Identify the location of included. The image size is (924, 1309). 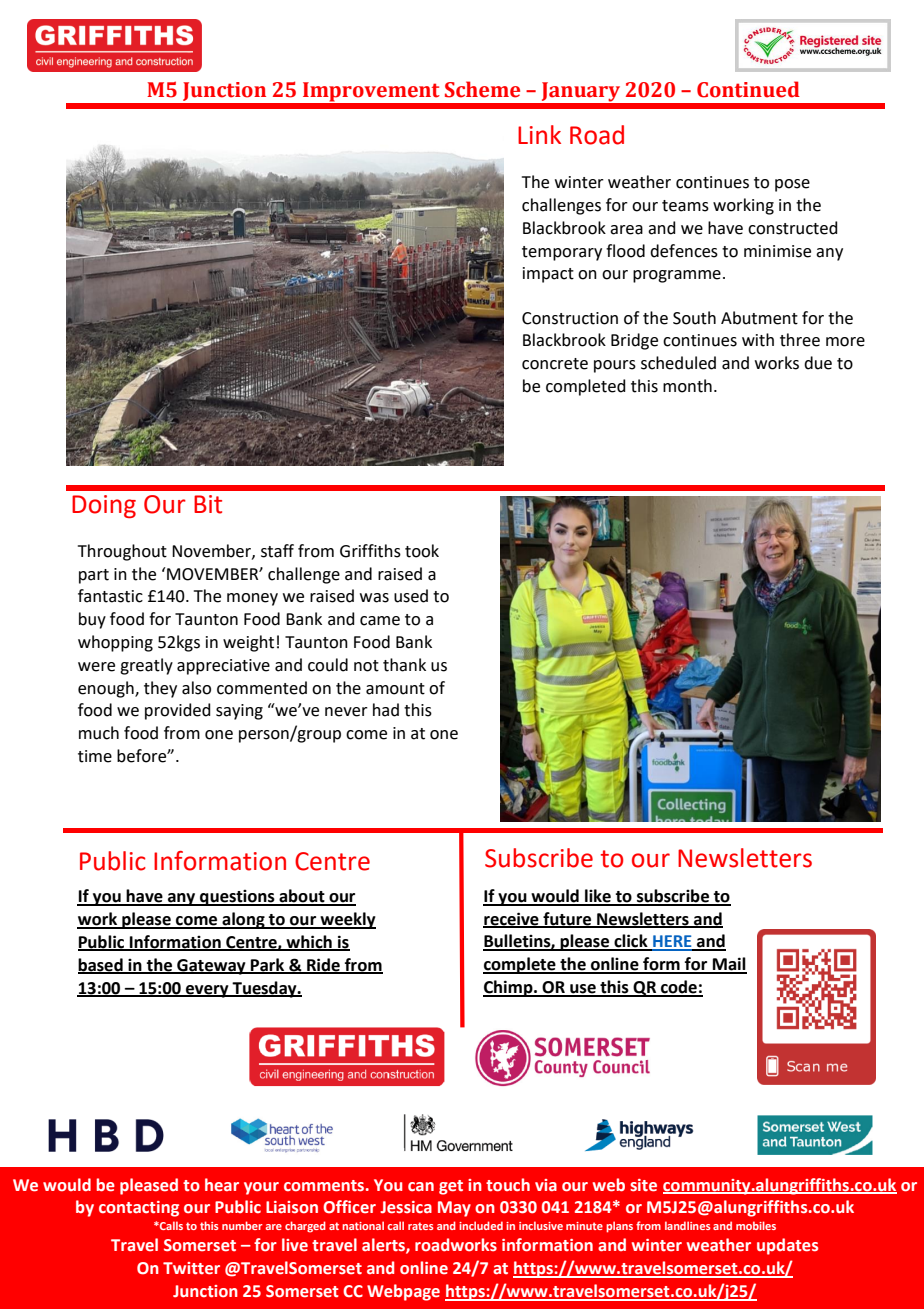
(481, 1225).
